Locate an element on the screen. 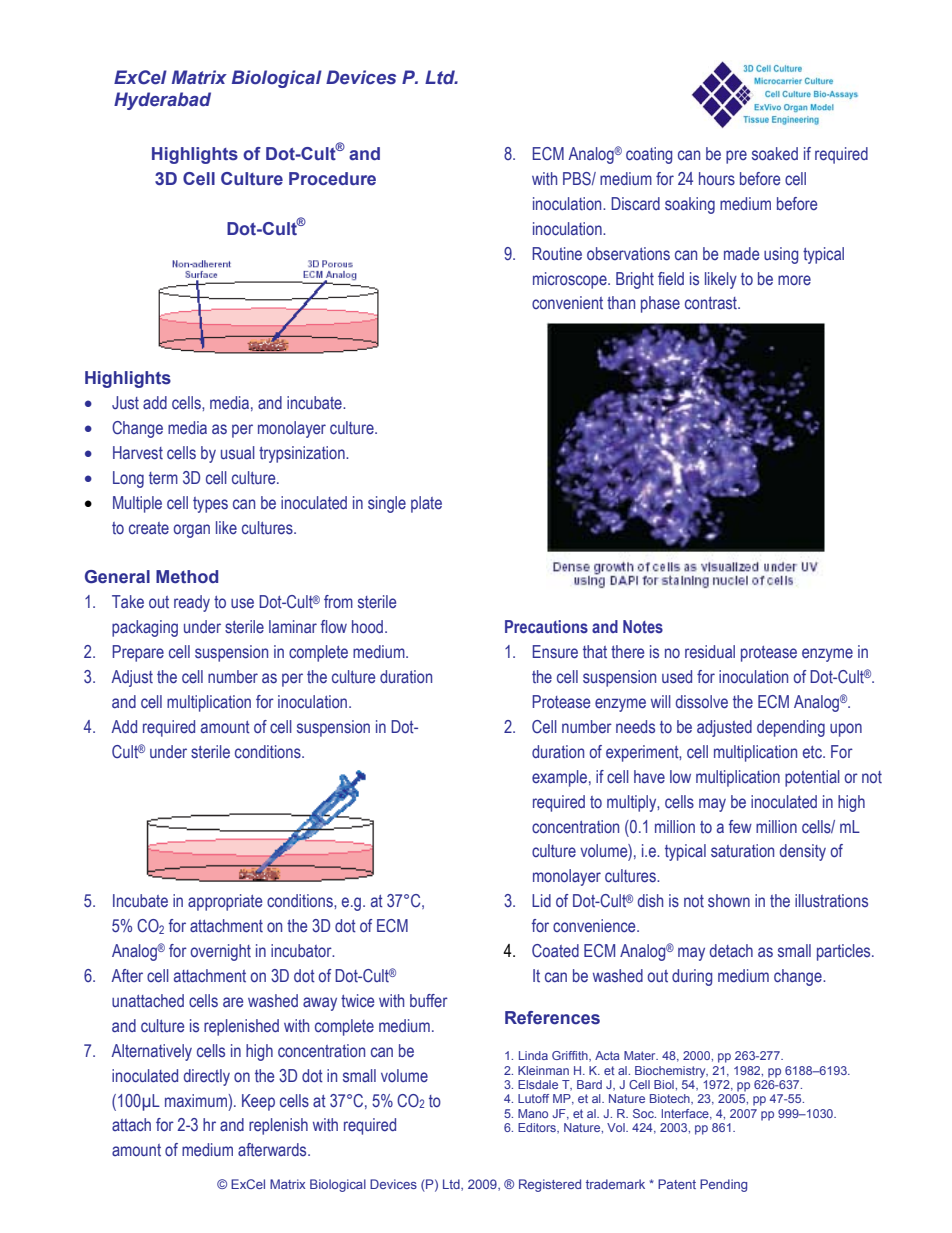 This screenshot has height=1233, width=952. Precautions is located at coordinates (546, 627).
